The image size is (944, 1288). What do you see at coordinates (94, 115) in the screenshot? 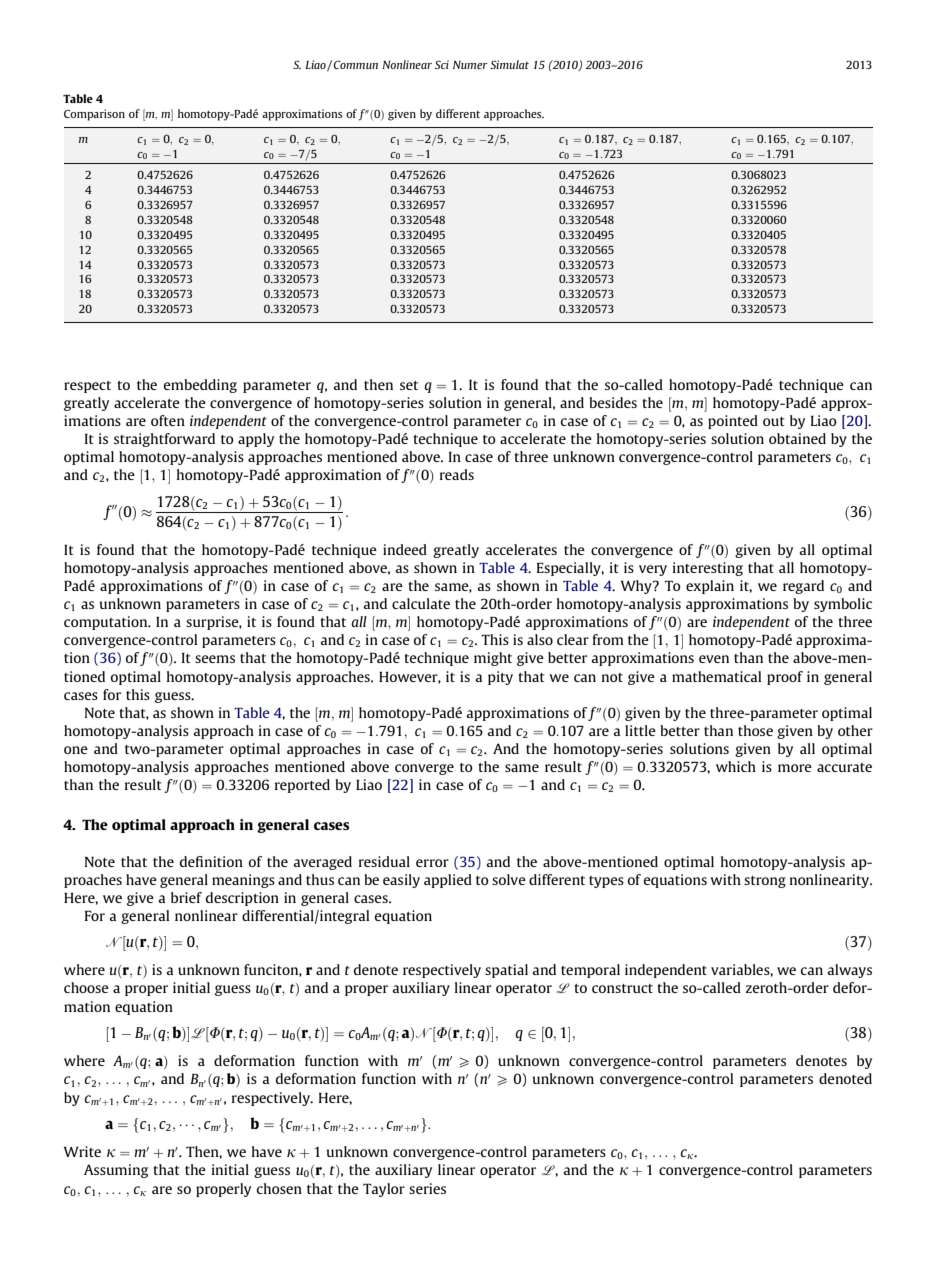
I see `Comparison` at bounding box center [94, 115].
